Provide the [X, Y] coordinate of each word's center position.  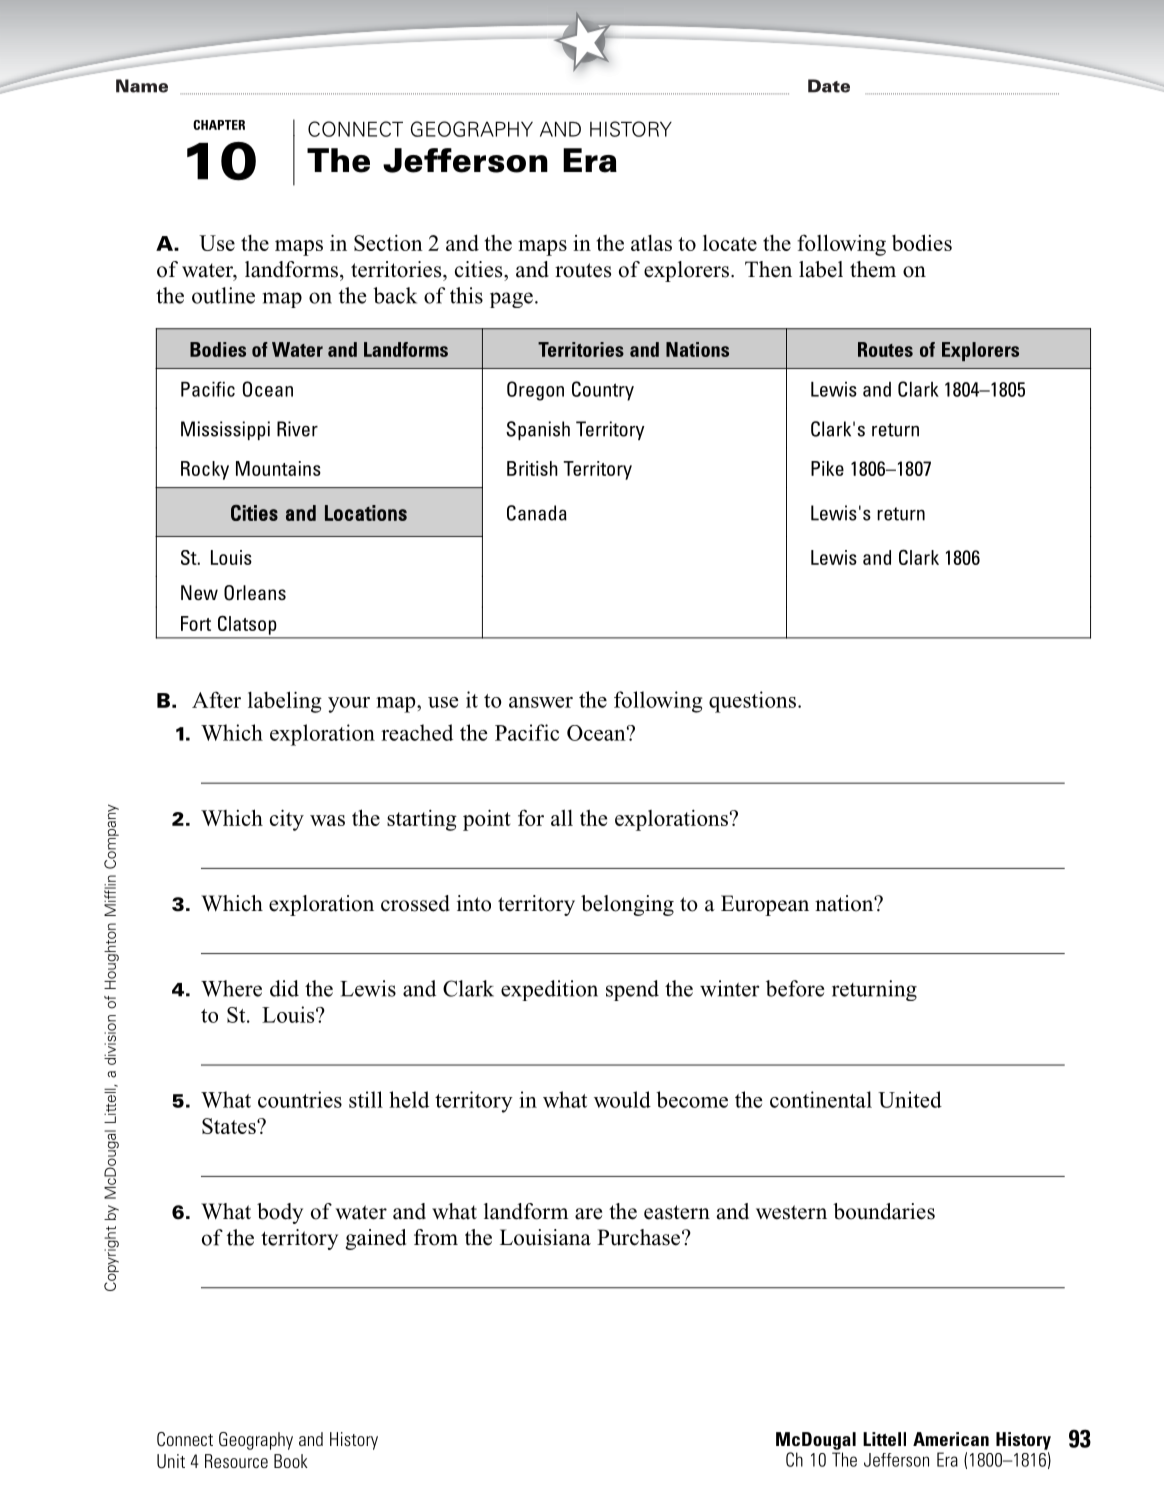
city [287, 820]
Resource [236, 1461]
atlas [651, 243]
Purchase [640, 1237]
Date [829, 86]
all [562, 817]
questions [752, 702]
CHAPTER [219, 125]
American [951, 1439]
